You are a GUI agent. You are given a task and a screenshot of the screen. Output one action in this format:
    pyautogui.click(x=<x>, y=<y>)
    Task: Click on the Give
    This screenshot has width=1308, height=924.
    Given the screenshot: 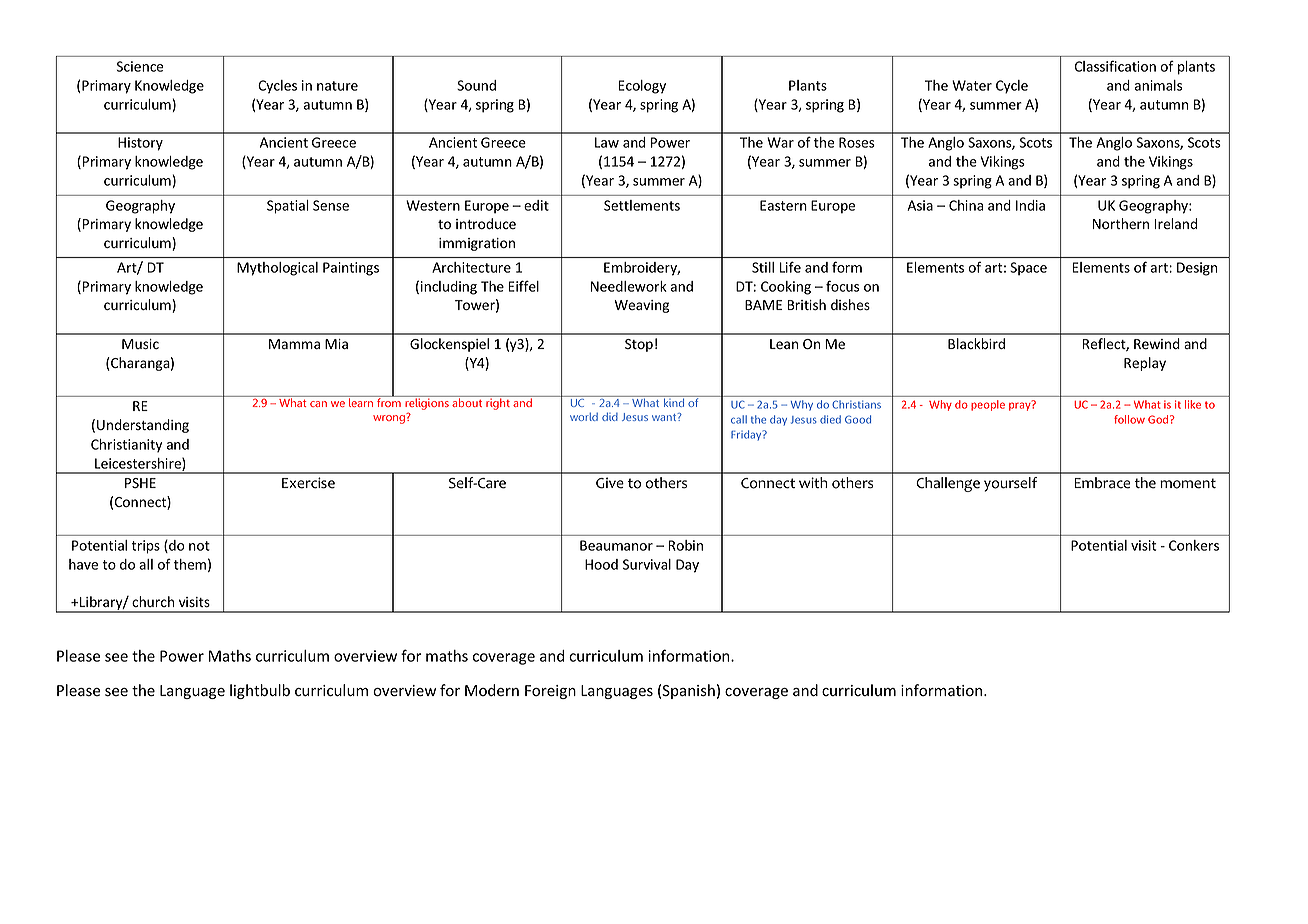 What is the action you would take?
    pyautogui.click(x=610, y=483)
